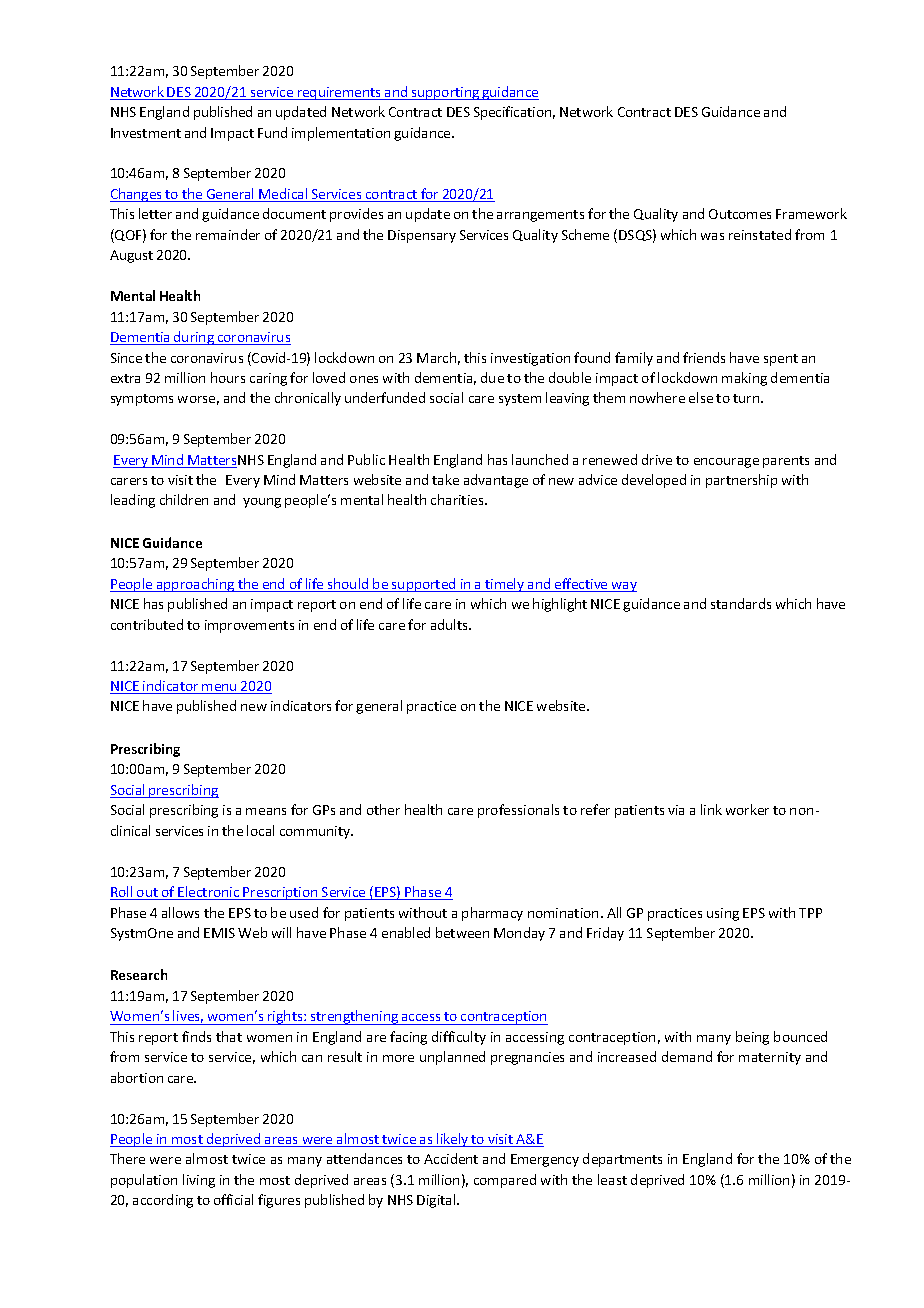  I want to click on supporting, so click(445, 93).
